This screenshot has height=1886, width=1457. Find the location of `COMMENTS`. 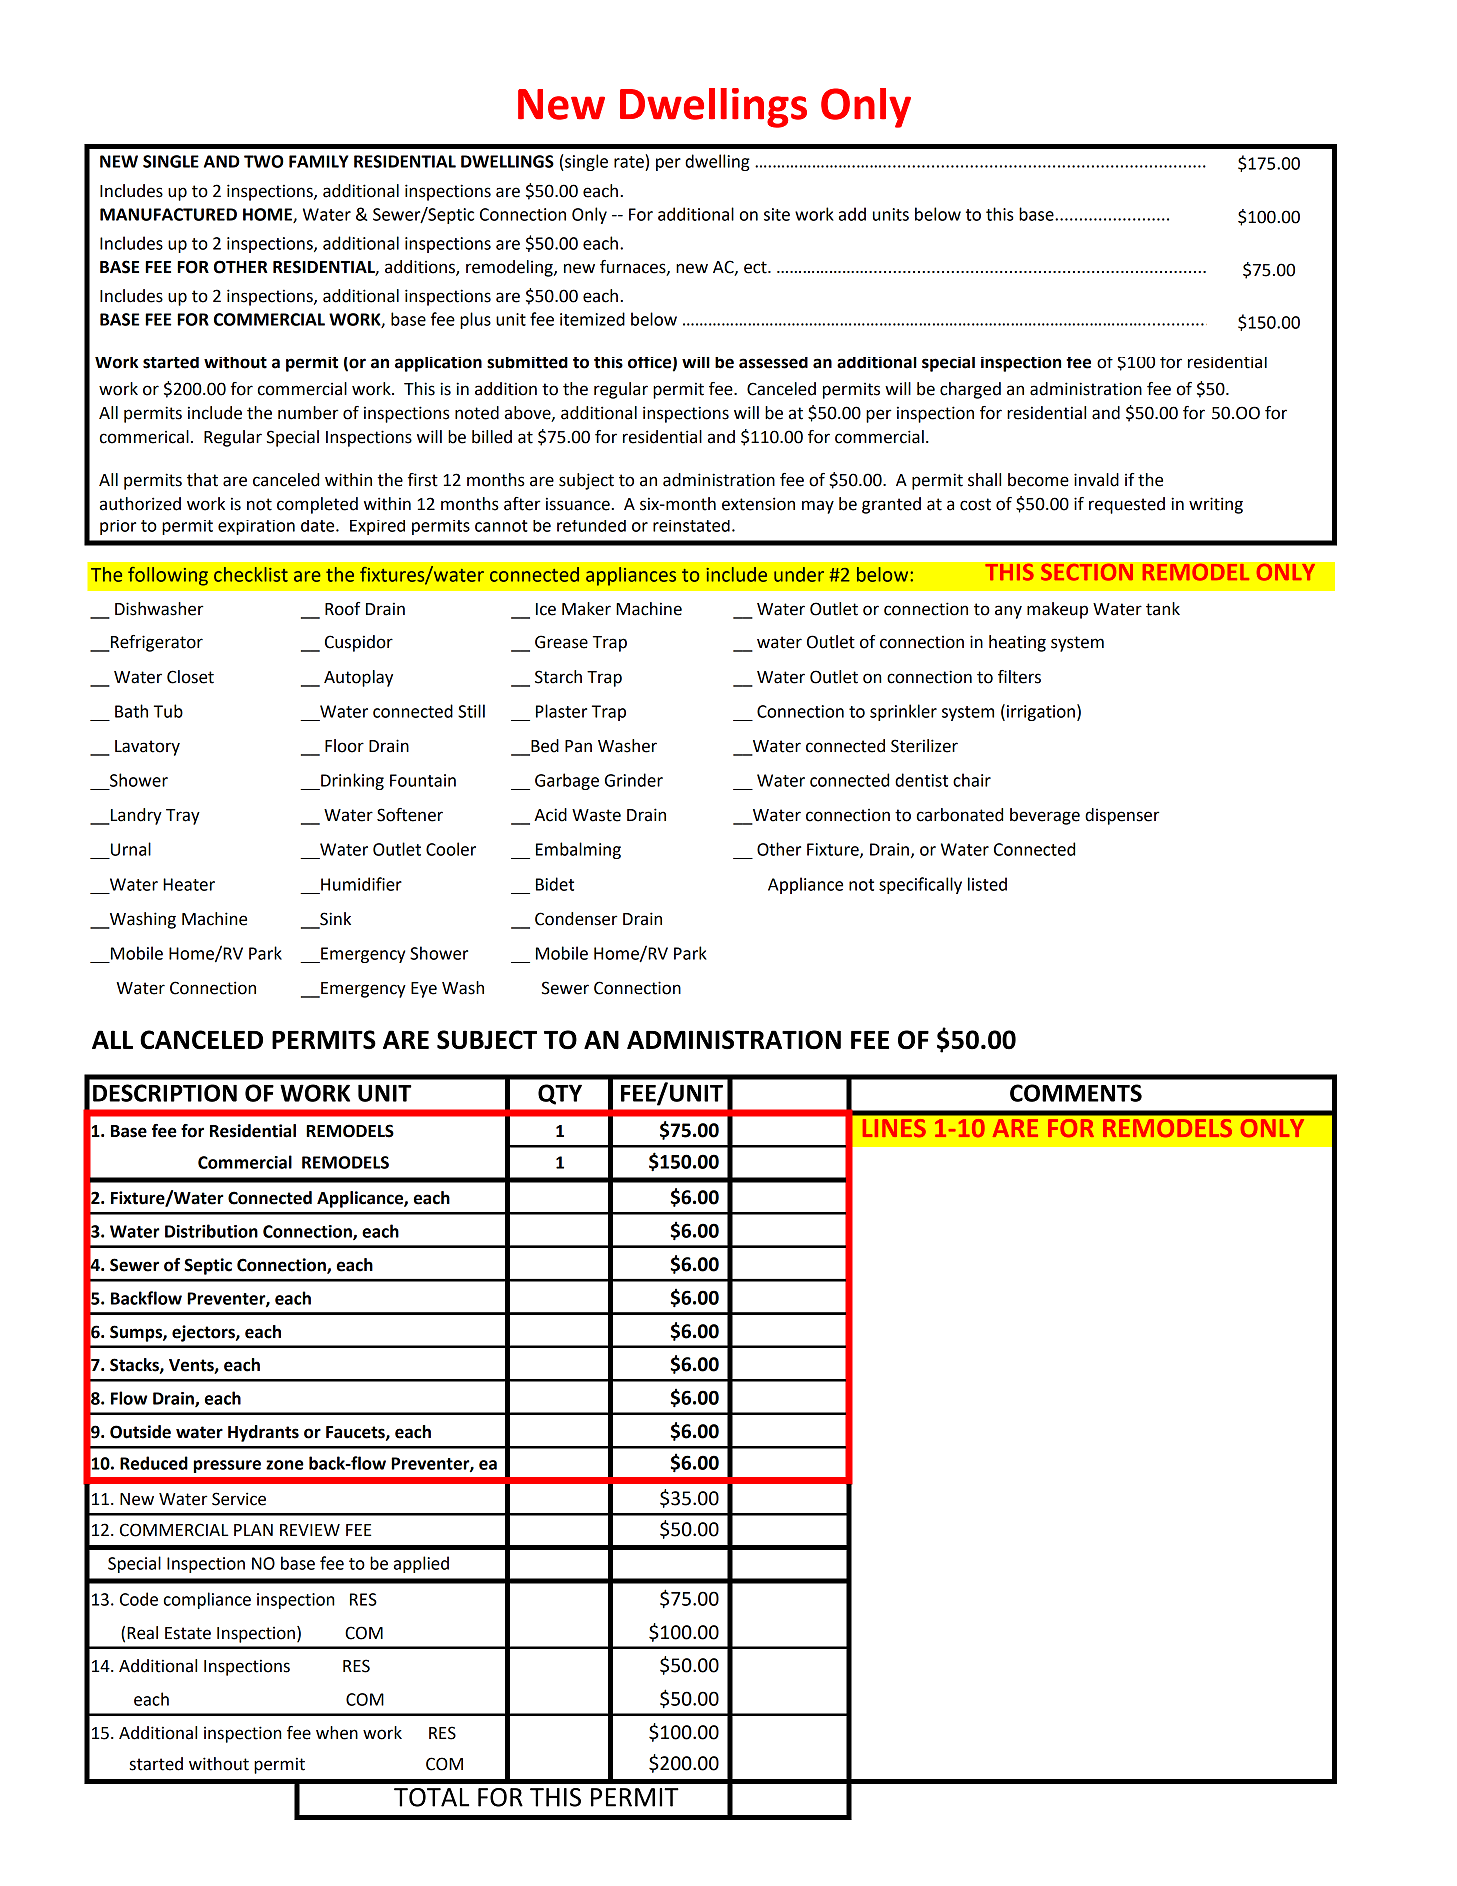

COMMENTS is located at coordinates (1076, 1093).
